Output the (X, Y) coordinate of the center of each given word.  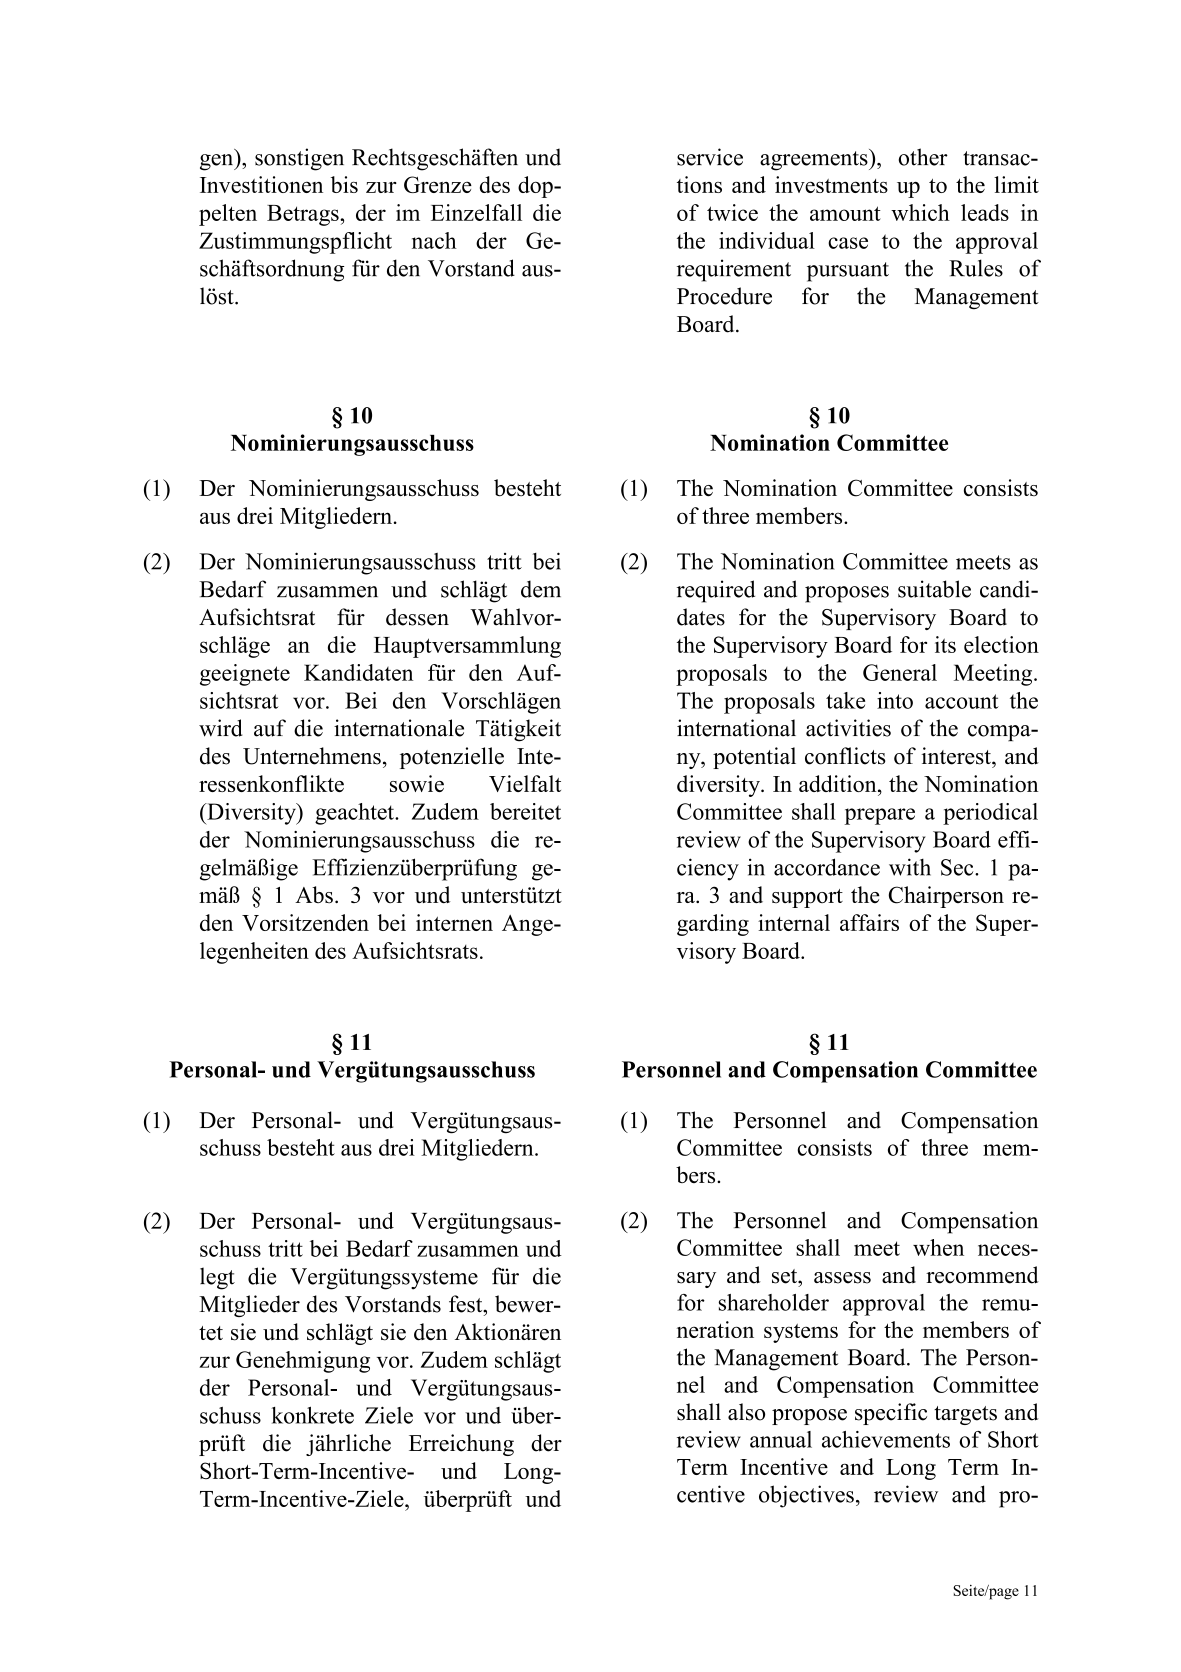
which (920, 212)
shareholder (774, 1302)
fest (467, 1304)
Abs (314, 894)
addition (839, 783)
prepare (879, 816)
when (938, 1247)
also (746, 1412)
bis (344, 184)
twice (732, 212)
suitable (934, 589)
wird (220, 728)
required (716, 591)
